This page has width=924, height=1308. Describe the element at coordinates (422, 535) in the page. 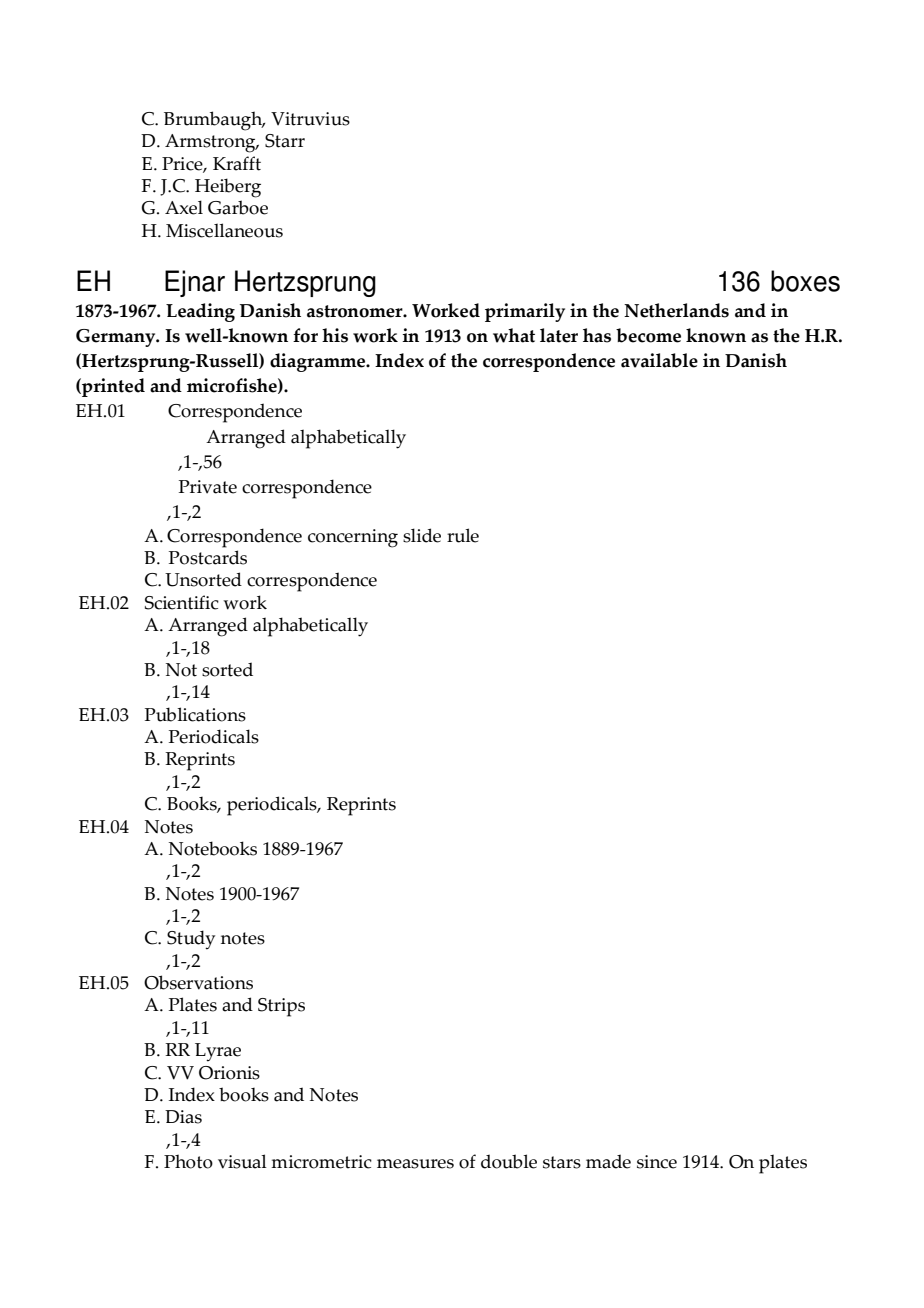

I see `slide` at that location.
